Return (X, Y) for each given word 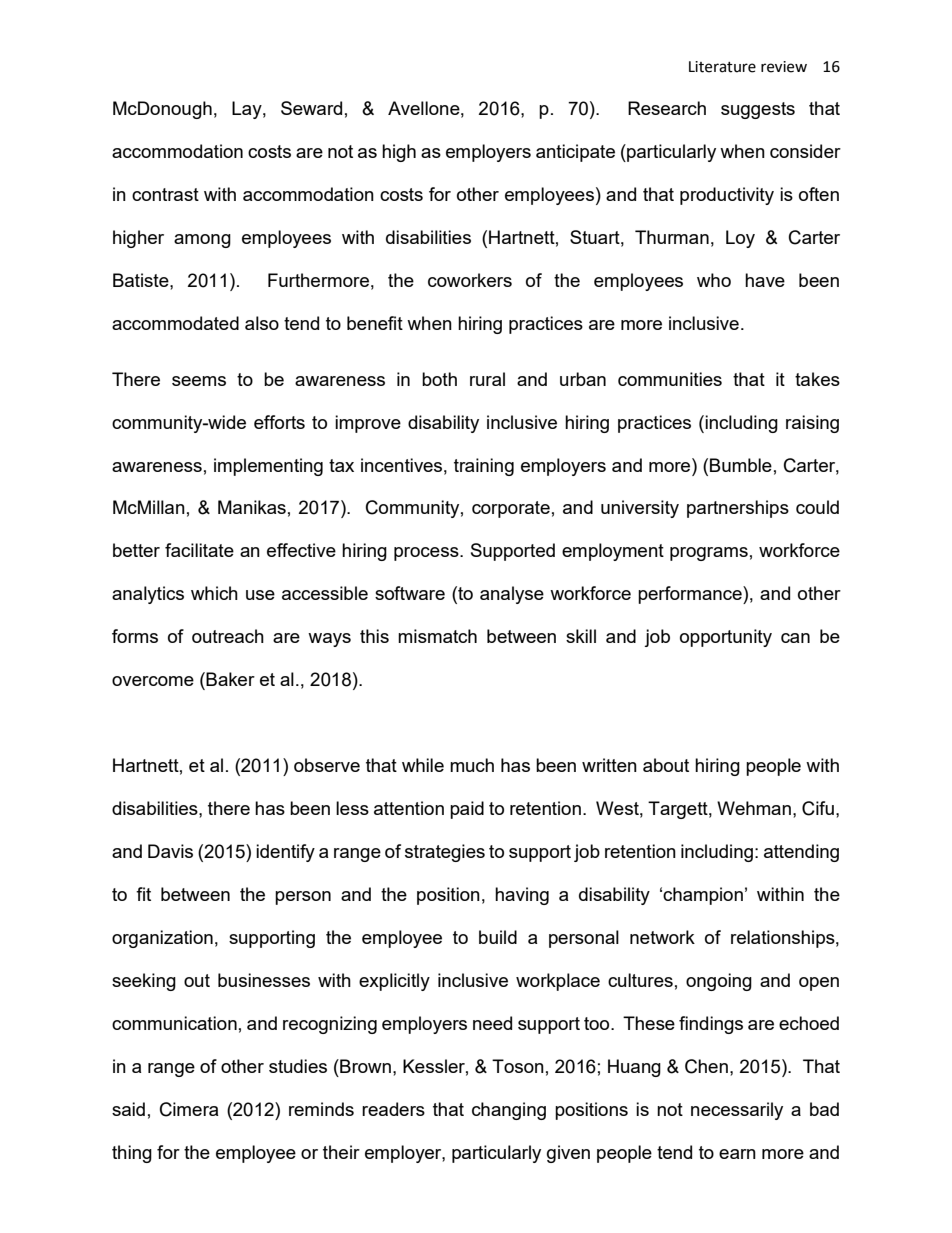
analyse (512, 595)
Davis (170, 851)
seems (199, 381)
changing (509, 1111)
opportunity (726, 638)
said (128, 1109)
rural (487, 379)
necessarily (737, 1111)
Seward (311, 108)
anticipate (575, 153)
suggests (758, 110)
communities (670, 379)
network (662, 937)
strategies (445, 853)
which (214, 593)
